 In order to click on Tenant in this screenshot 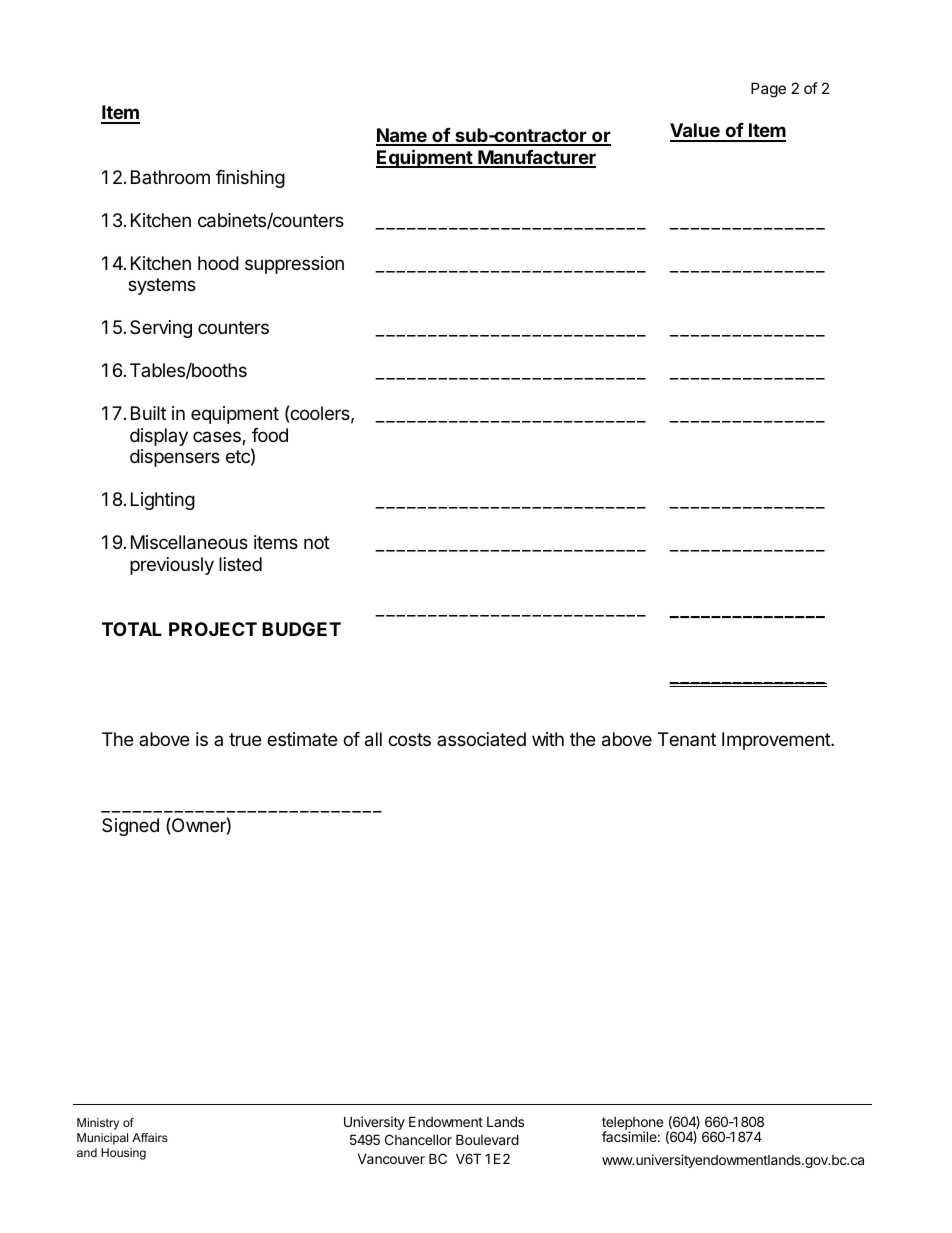, I will do `click(687, 739)`.
